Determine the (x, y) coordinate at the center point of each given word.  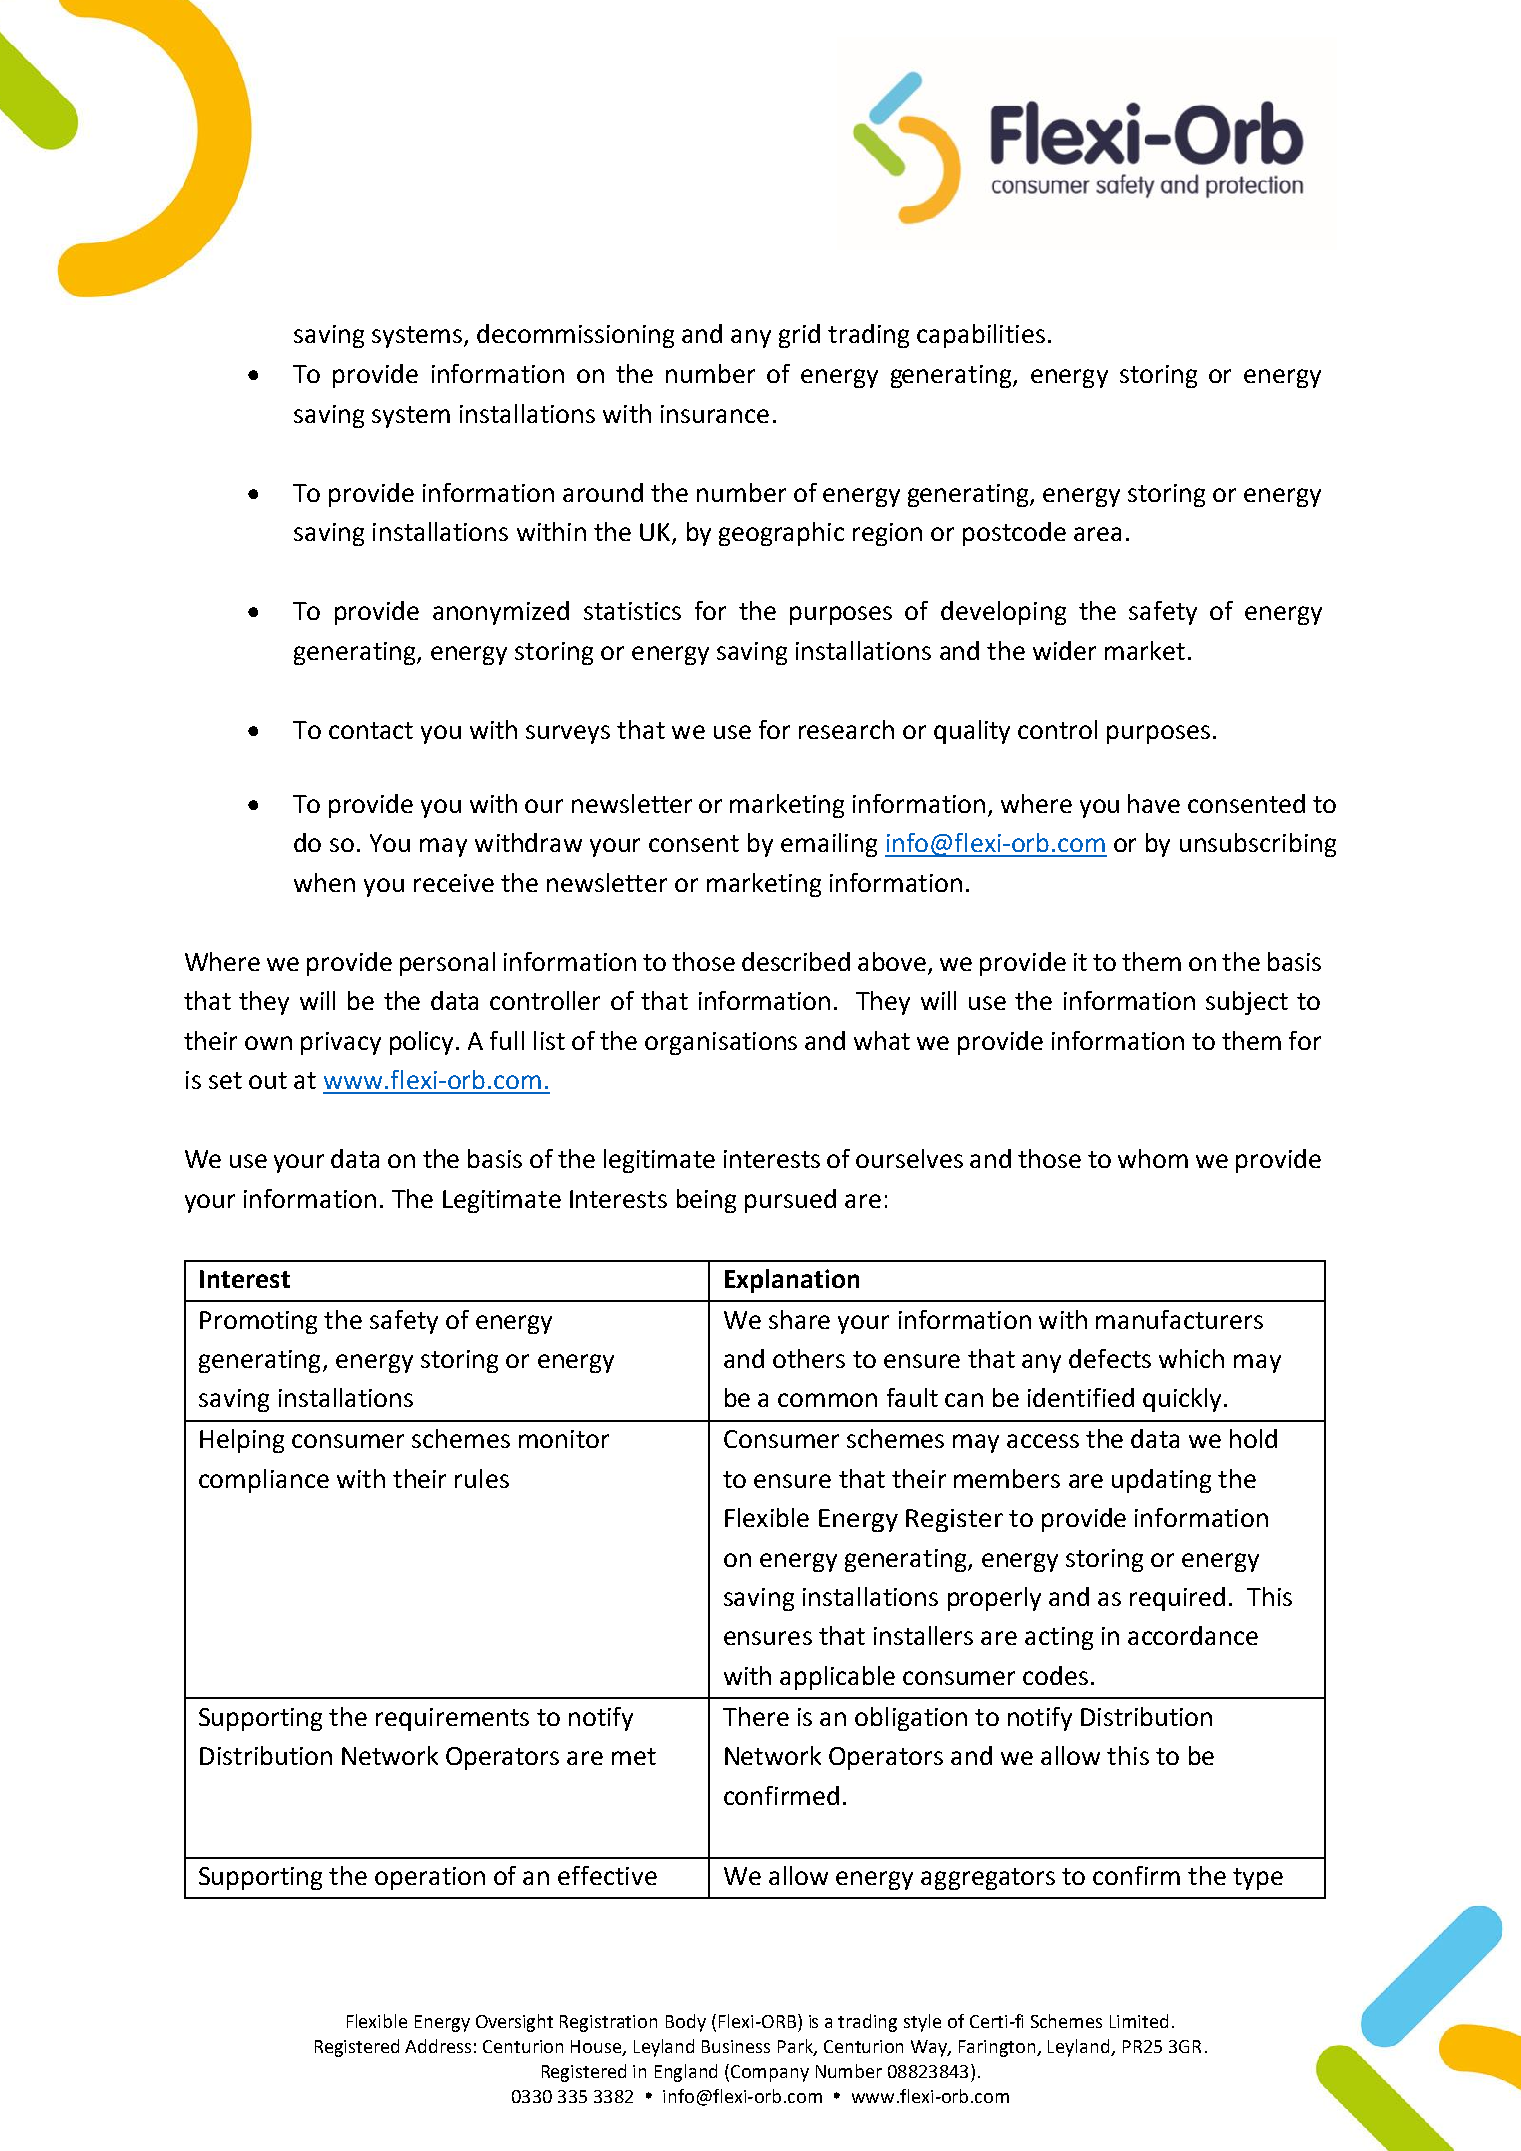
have (1154, 803)
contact (371, 730)
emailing (829, 845)
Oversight (514, 2023)
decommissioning (575, 336)
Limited (1139, 2021)
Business (736, 2046)
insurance (715, 414)
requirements (452, 1719)
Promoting (258, 1322)
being (706, 1201)
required (1177, 1599)
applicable (837, 1678)
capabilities (981, 336)
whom (1153, 1158)
